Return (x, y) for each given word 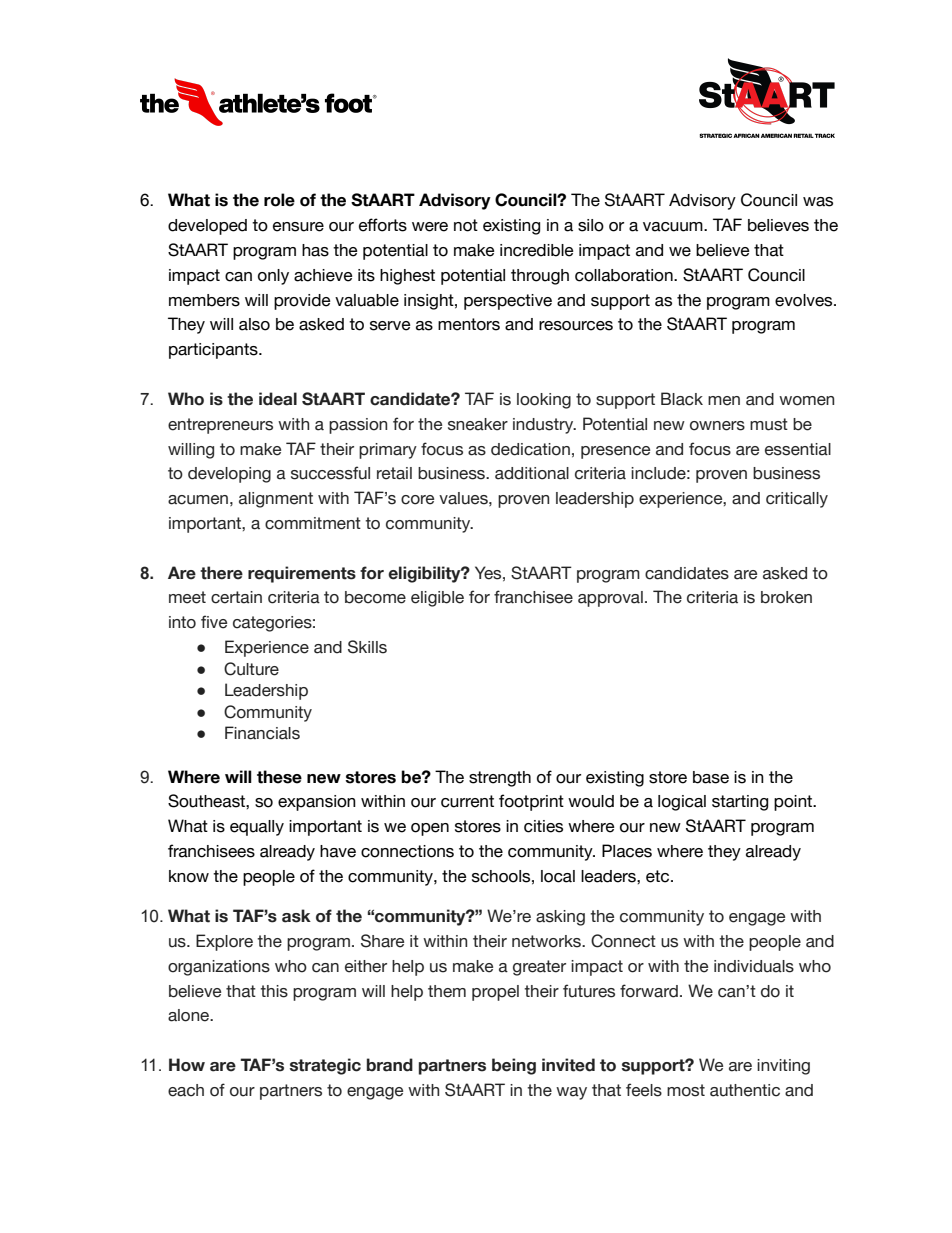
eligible (437, 599)
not (466, 225)
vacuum (674, 227)
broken (786, 597)
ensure (298, 227)
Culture (251, 669)
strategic (325, 1066)
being (514, 1066)
